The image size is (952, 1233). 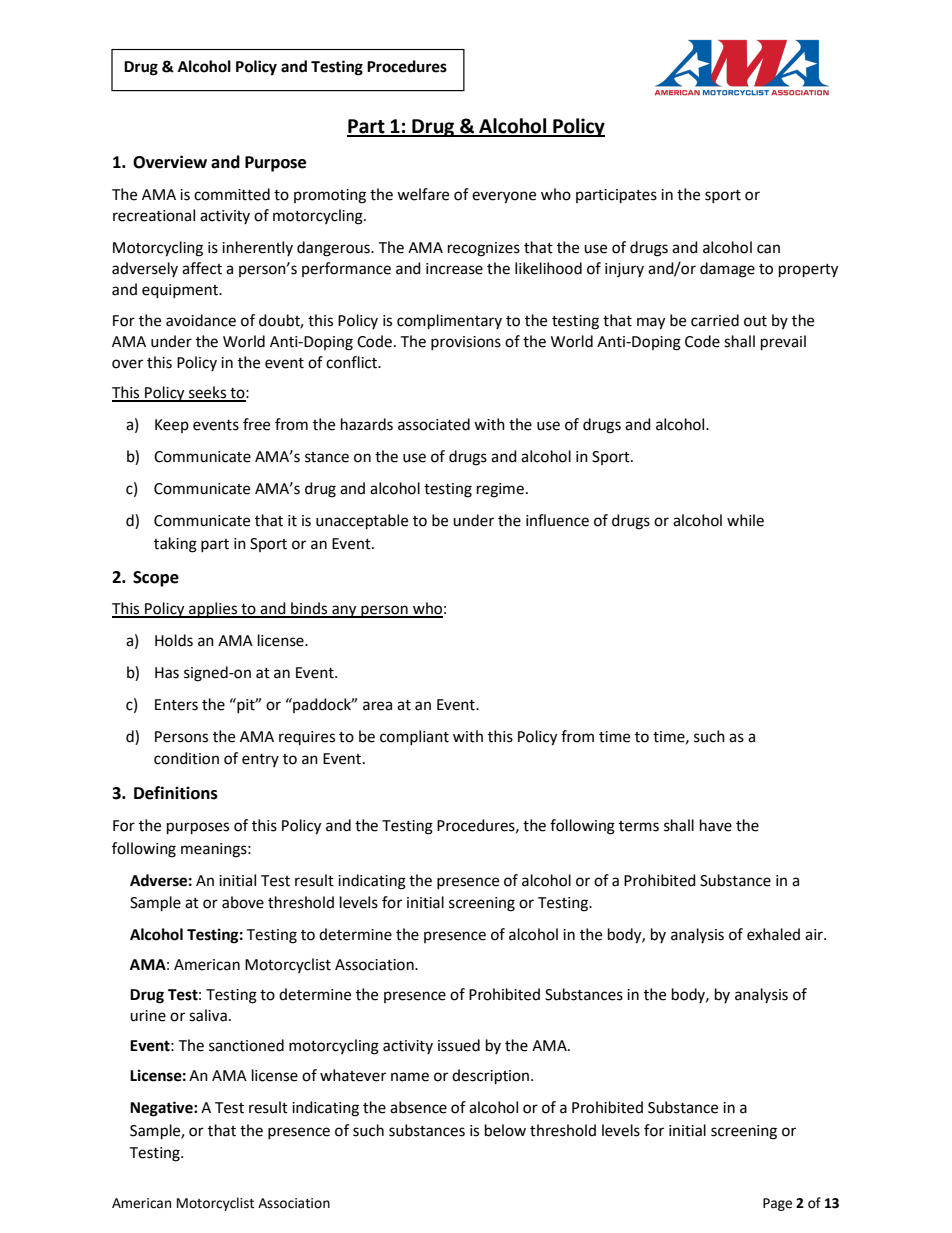 I want to click on below, so click(x=505, y=1130).
